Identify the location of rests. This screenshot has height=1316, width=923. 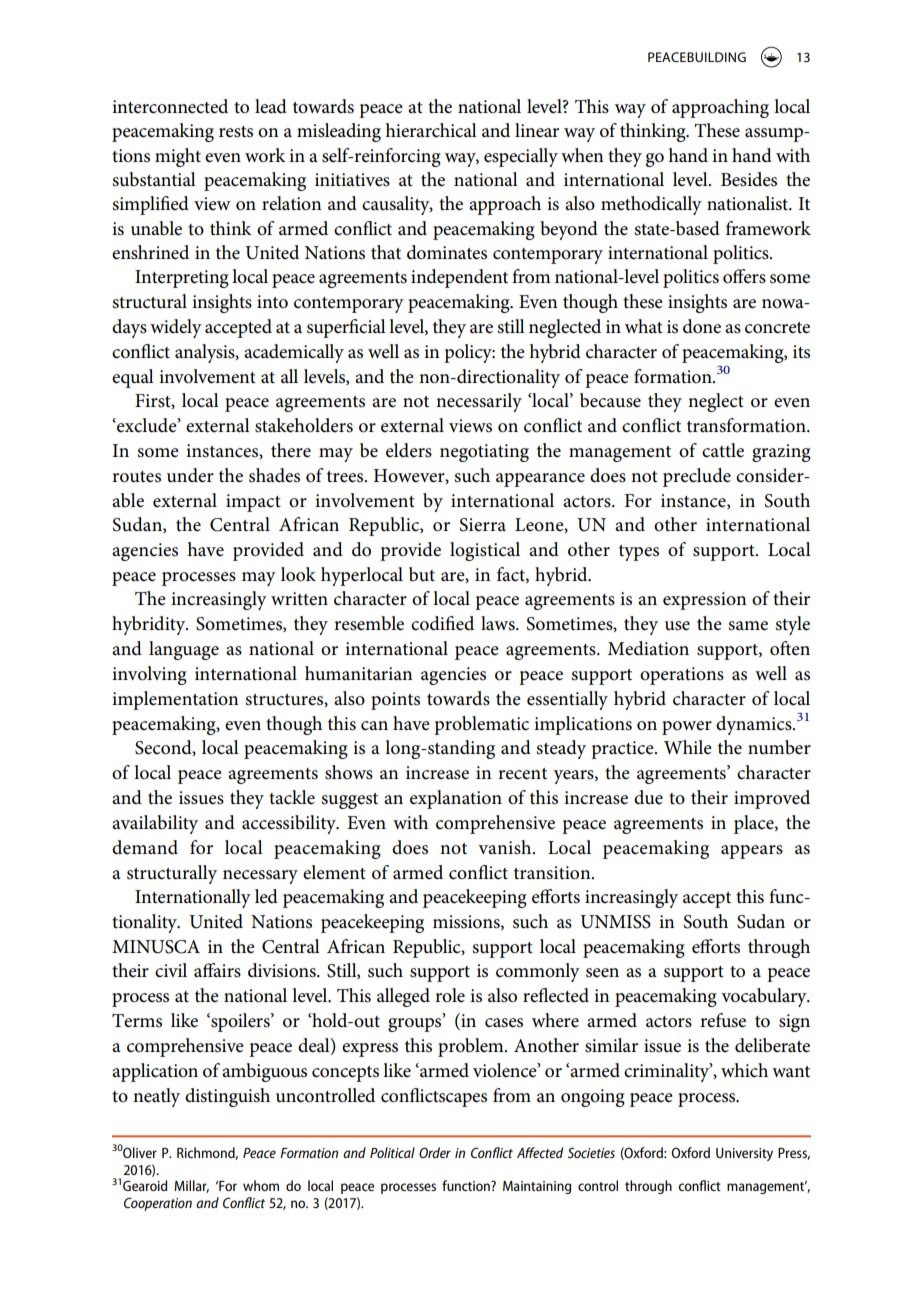
(236, 132).
